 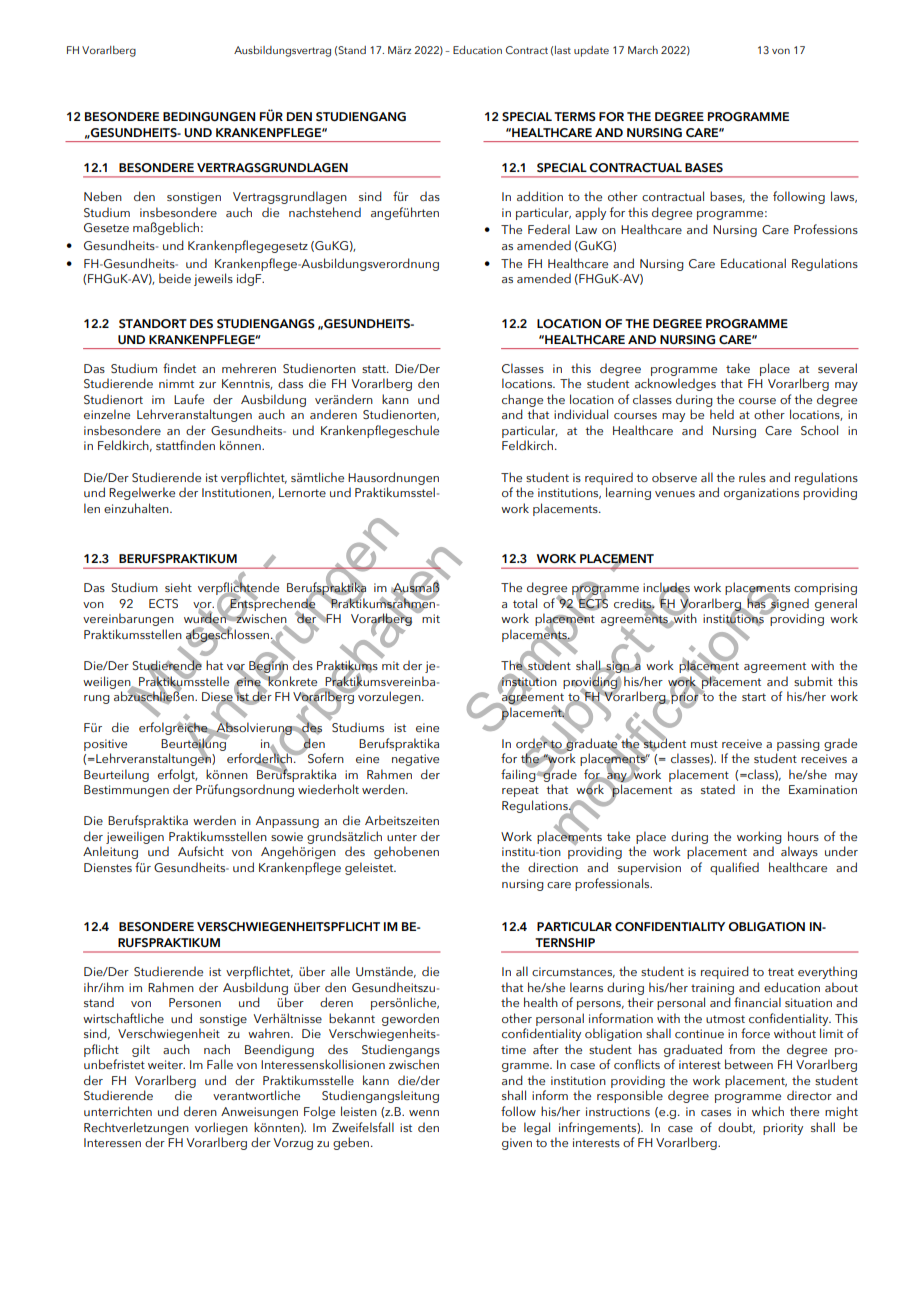 What do you see at coordinates (768, 1111) in the image?
I see `which` at bounding box center [768, 1111].
